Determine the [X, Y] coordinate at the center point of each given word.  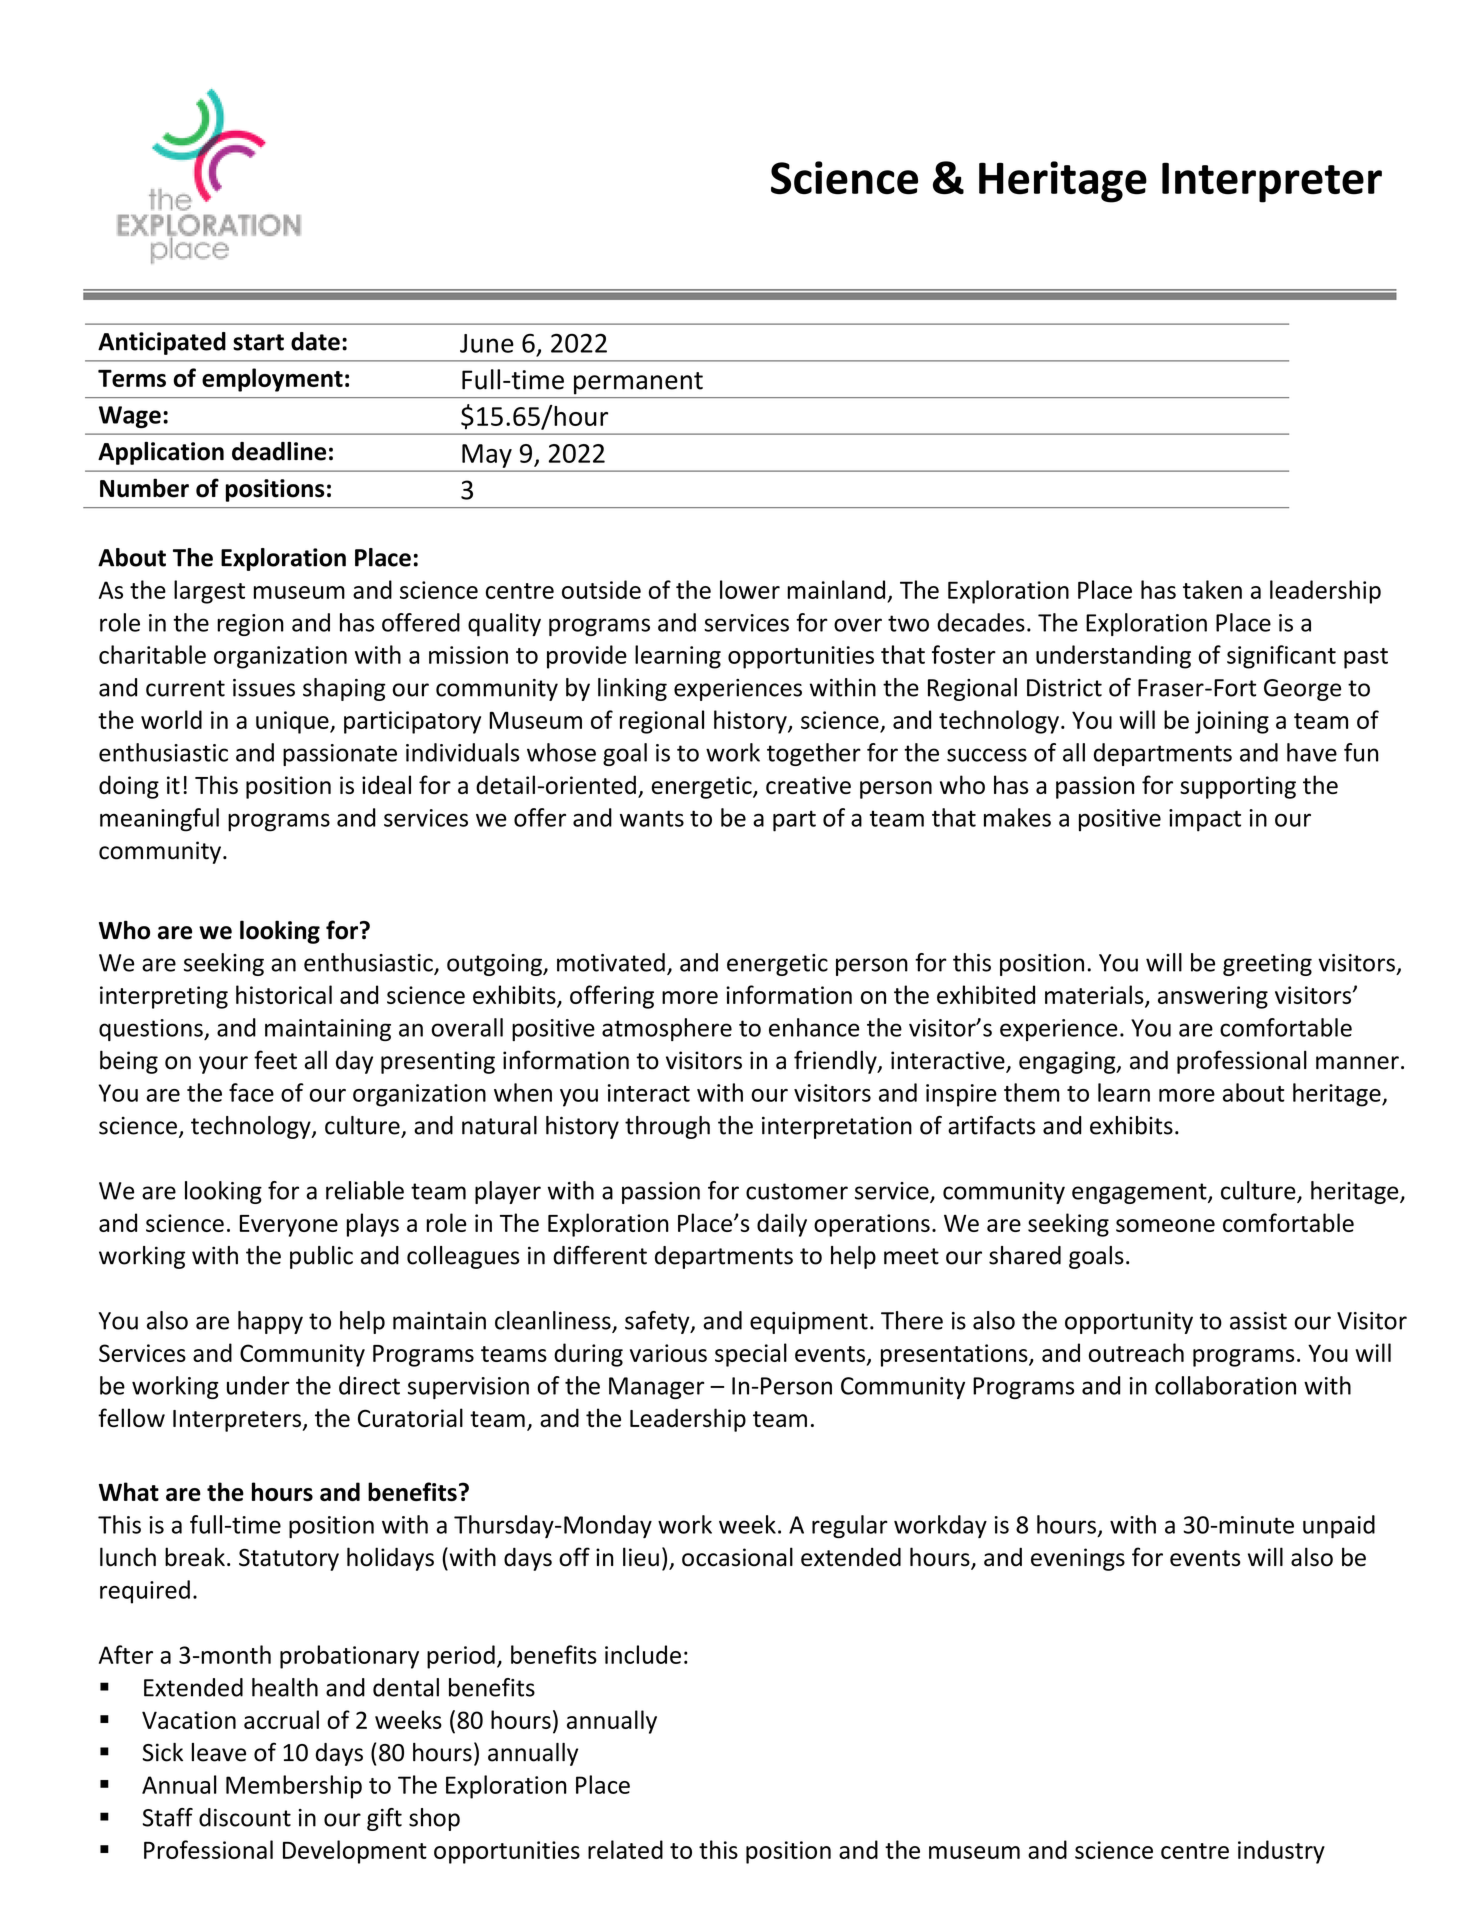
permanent [638, 383]
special [751, 1355]
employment [272, 380]
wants [652, 818]
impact [1205, 820]
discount [245, 1817]
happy [270, 1322]
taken [1212, 589]
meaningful [159, 820]
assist [1258, 1321]
